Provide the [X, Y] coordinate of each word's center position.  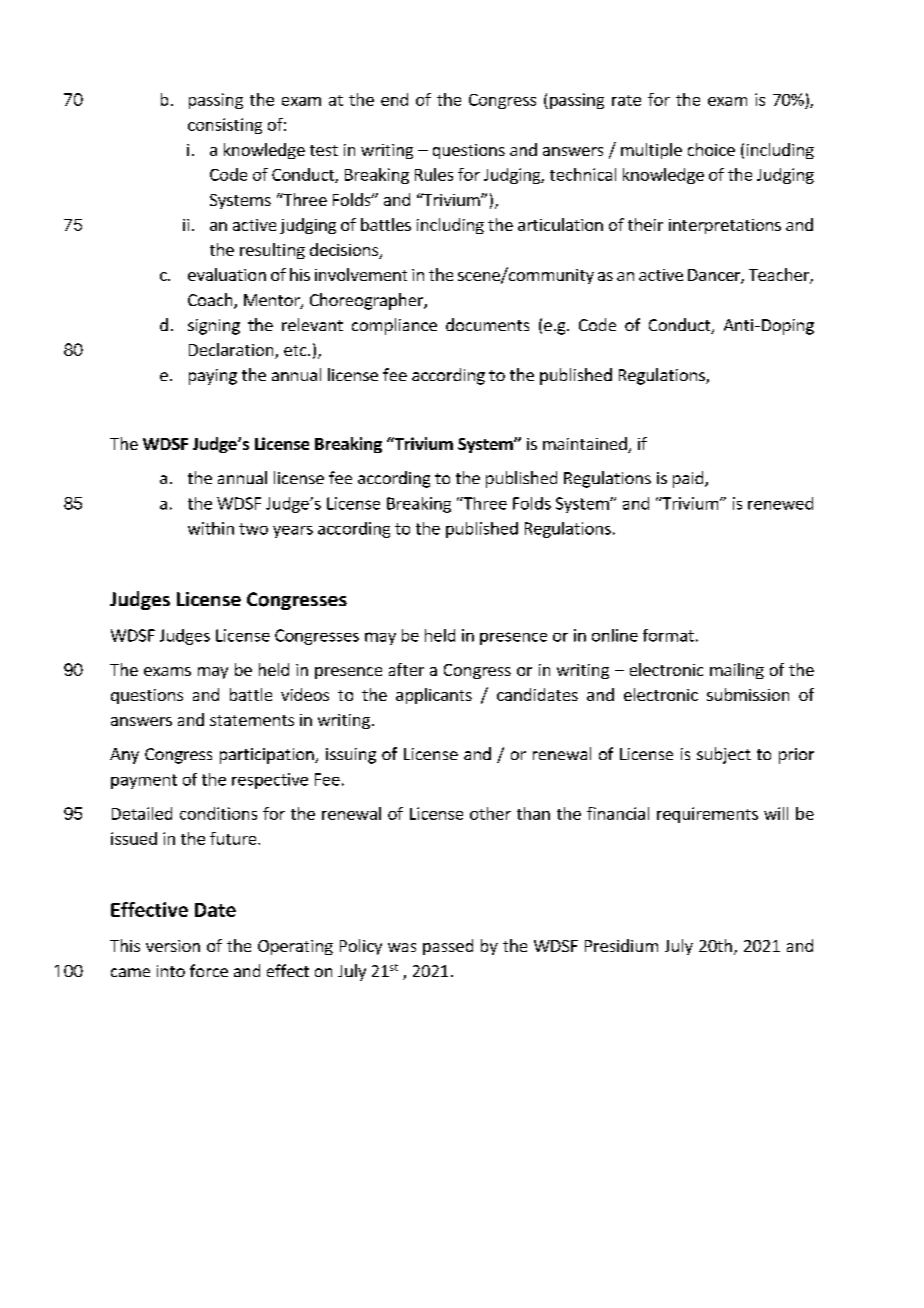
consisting [225, 126]
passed [448, 947]
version [173, 946]
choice [711, 149]
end [394, 99]
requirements [707, 815]
